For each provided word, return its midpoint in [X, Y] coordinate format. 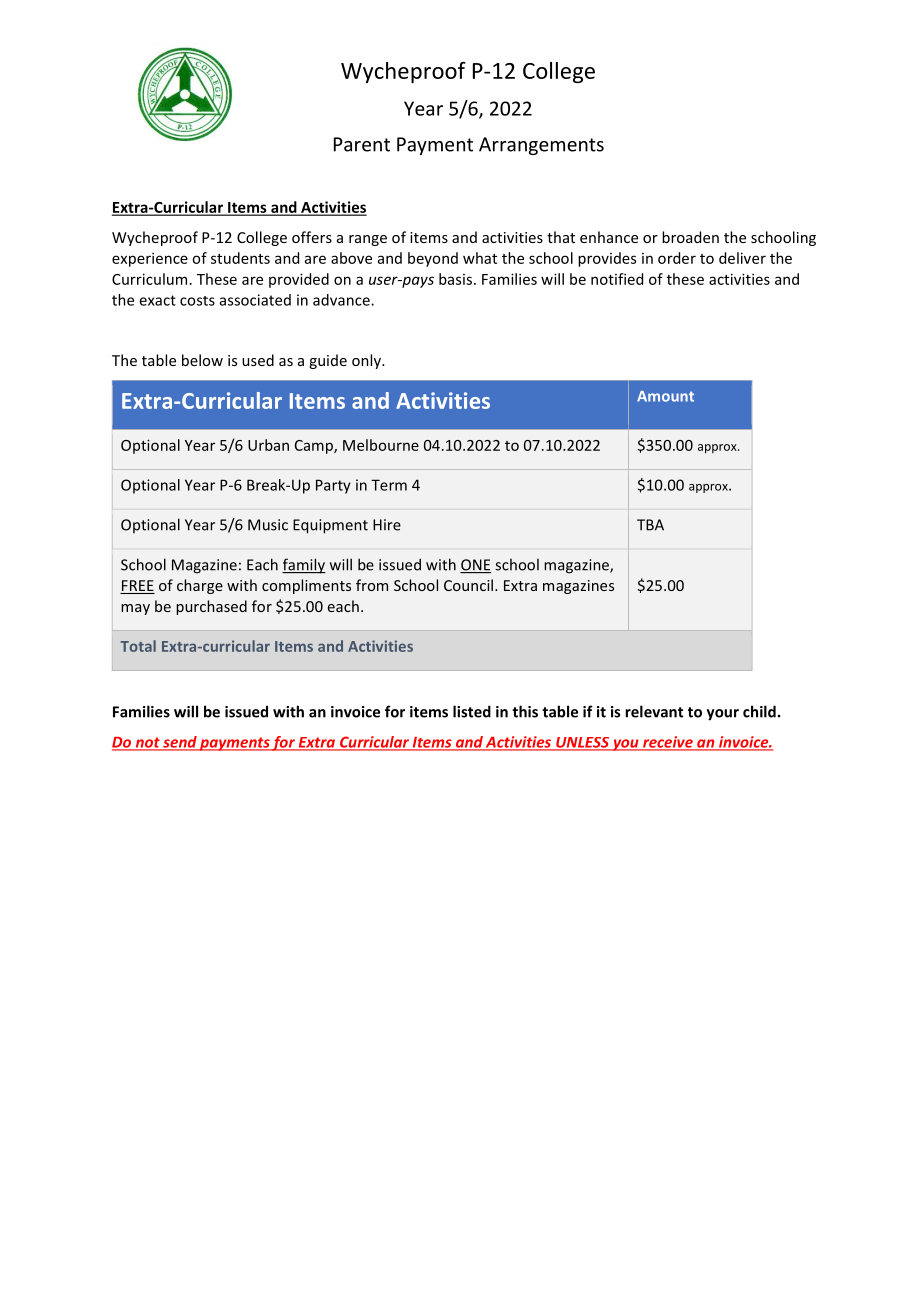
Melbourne [381, 445]
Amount [665, 396]
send [180, 743]
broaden [690, 237]
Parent [362, 144]
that [561, 237]
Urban [268, 445]
